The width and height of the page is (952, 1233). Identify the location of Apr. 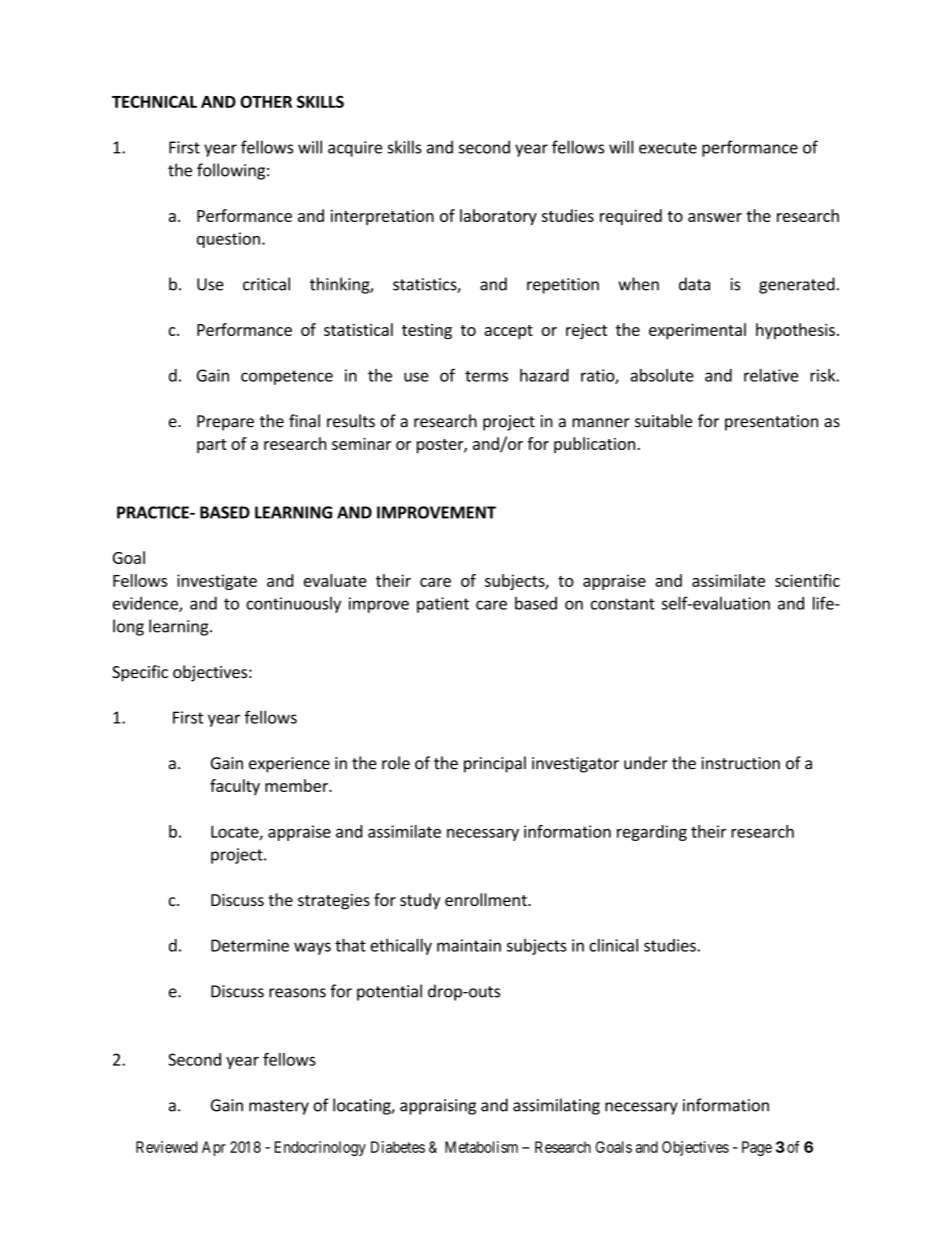
(214, 1148).
